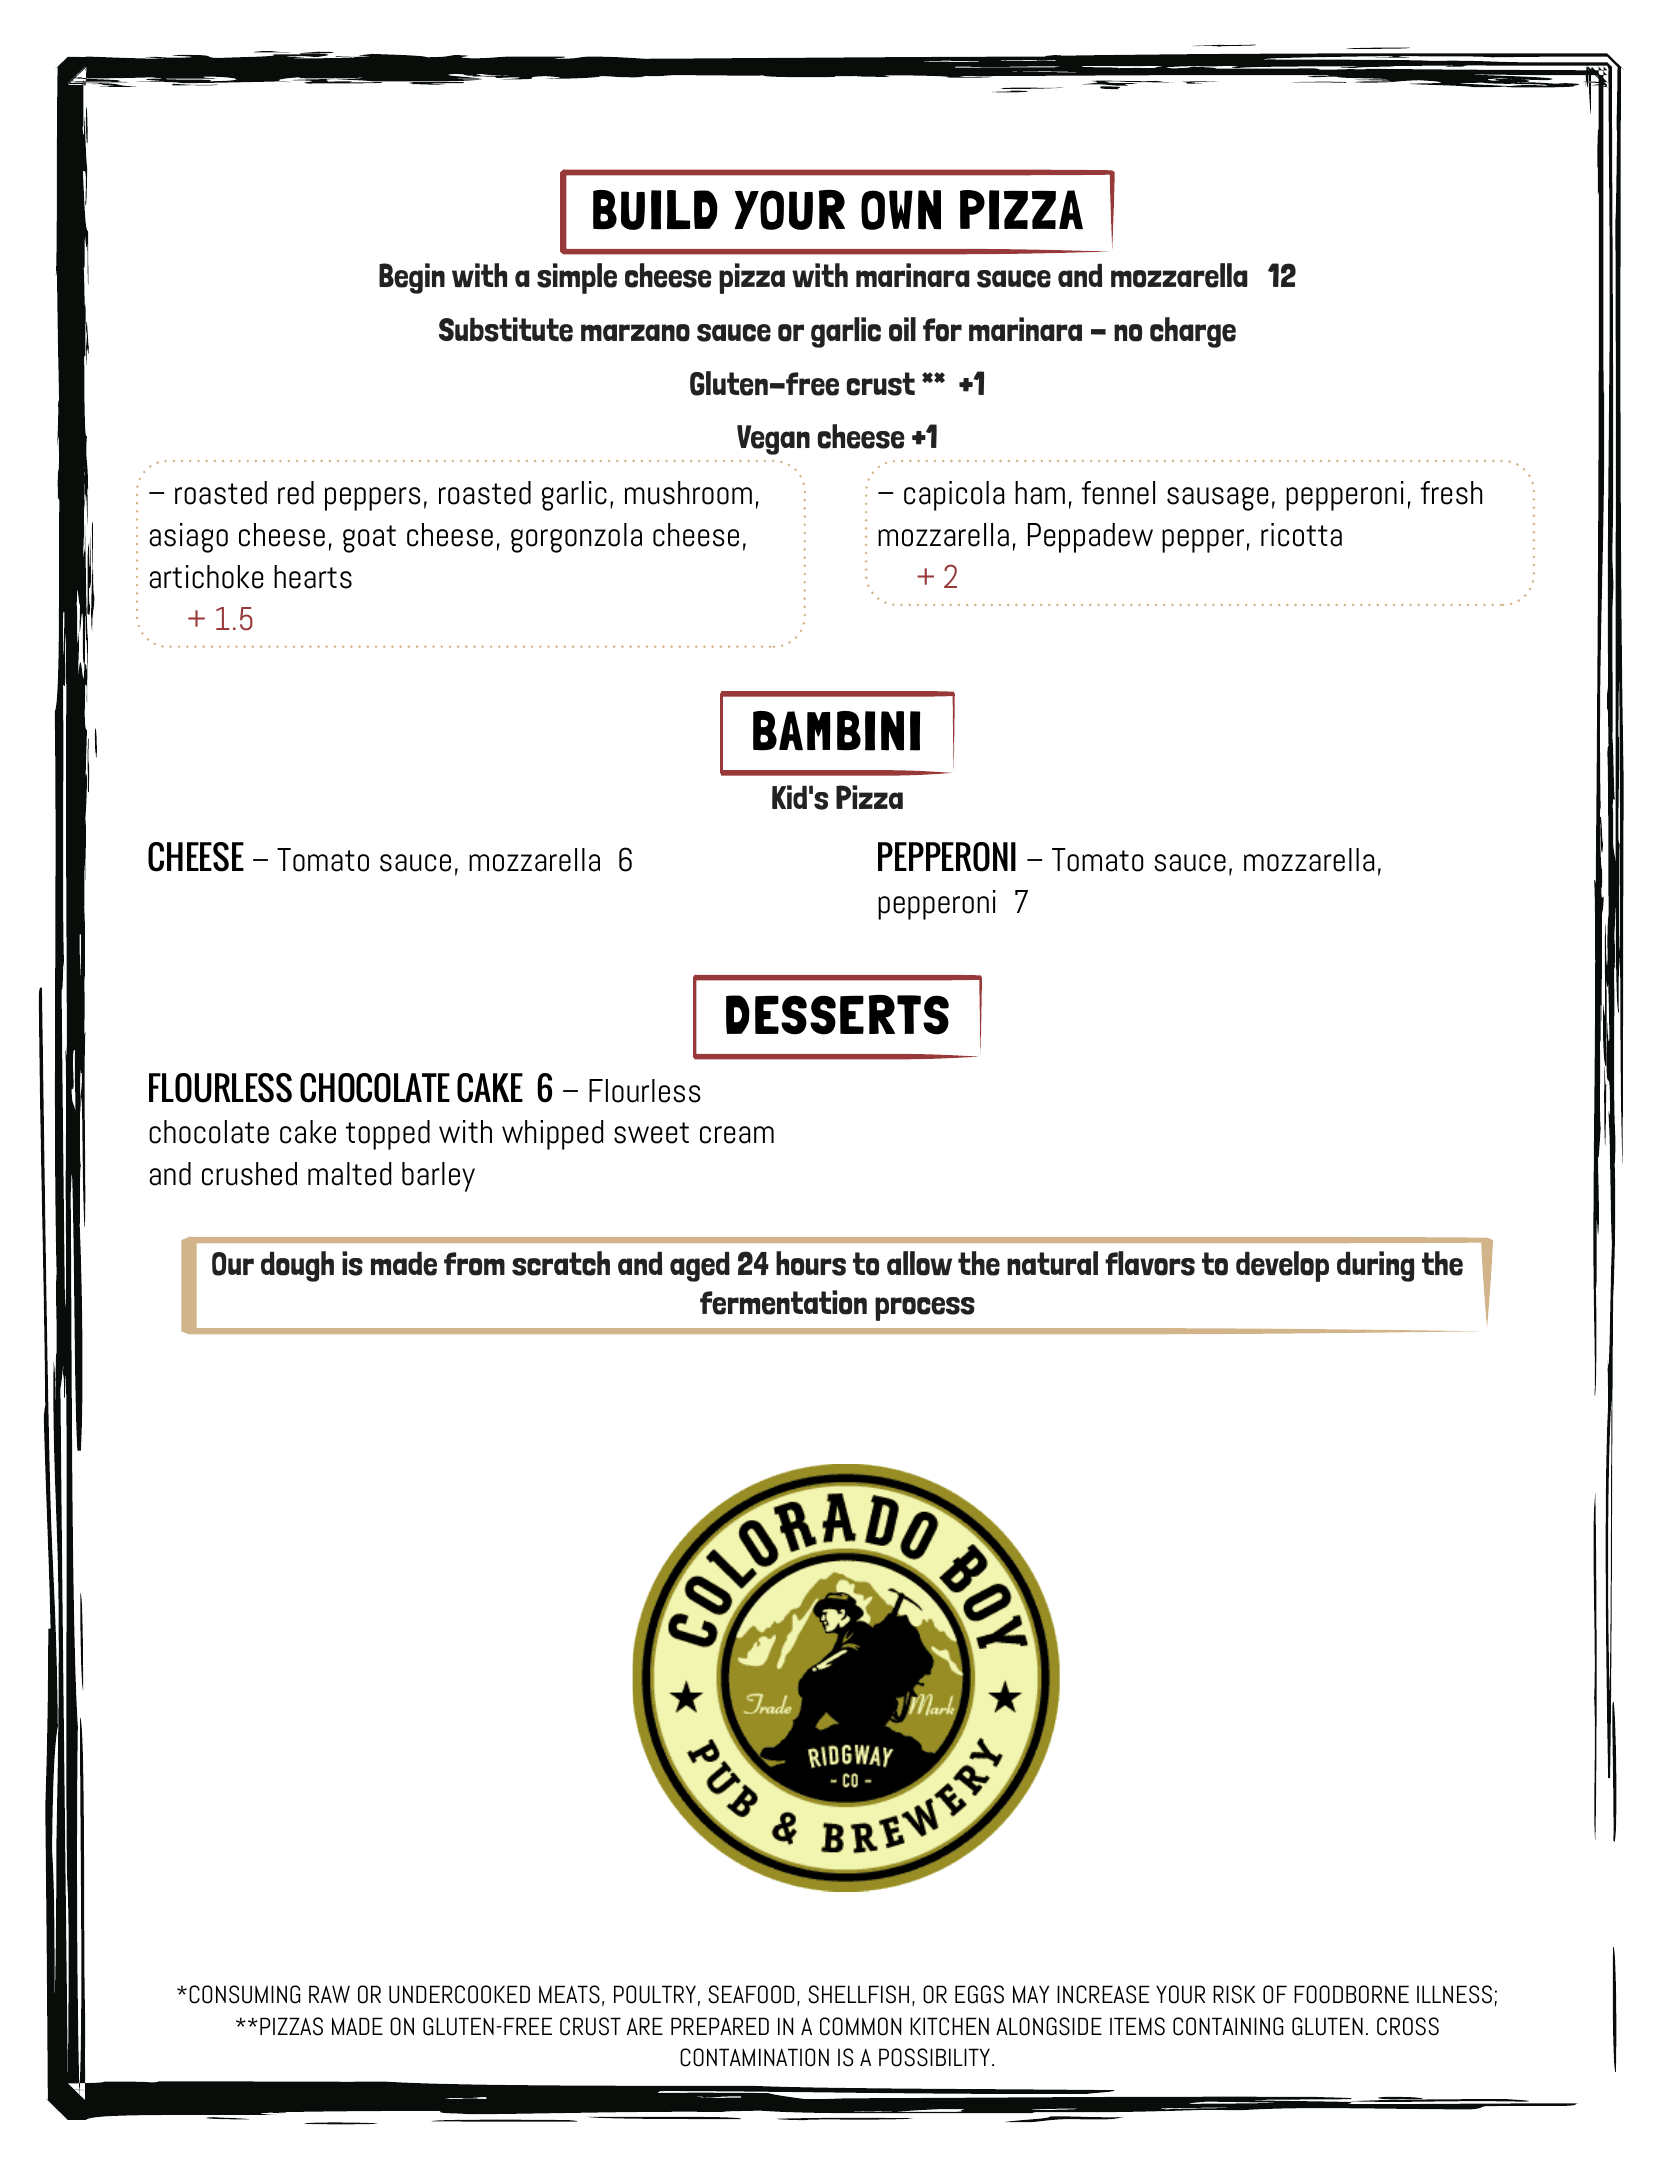  What do you see at coordinates (329, 1994) in the screenshot?
I see `RAW` at bounding box center [329, 1994].
